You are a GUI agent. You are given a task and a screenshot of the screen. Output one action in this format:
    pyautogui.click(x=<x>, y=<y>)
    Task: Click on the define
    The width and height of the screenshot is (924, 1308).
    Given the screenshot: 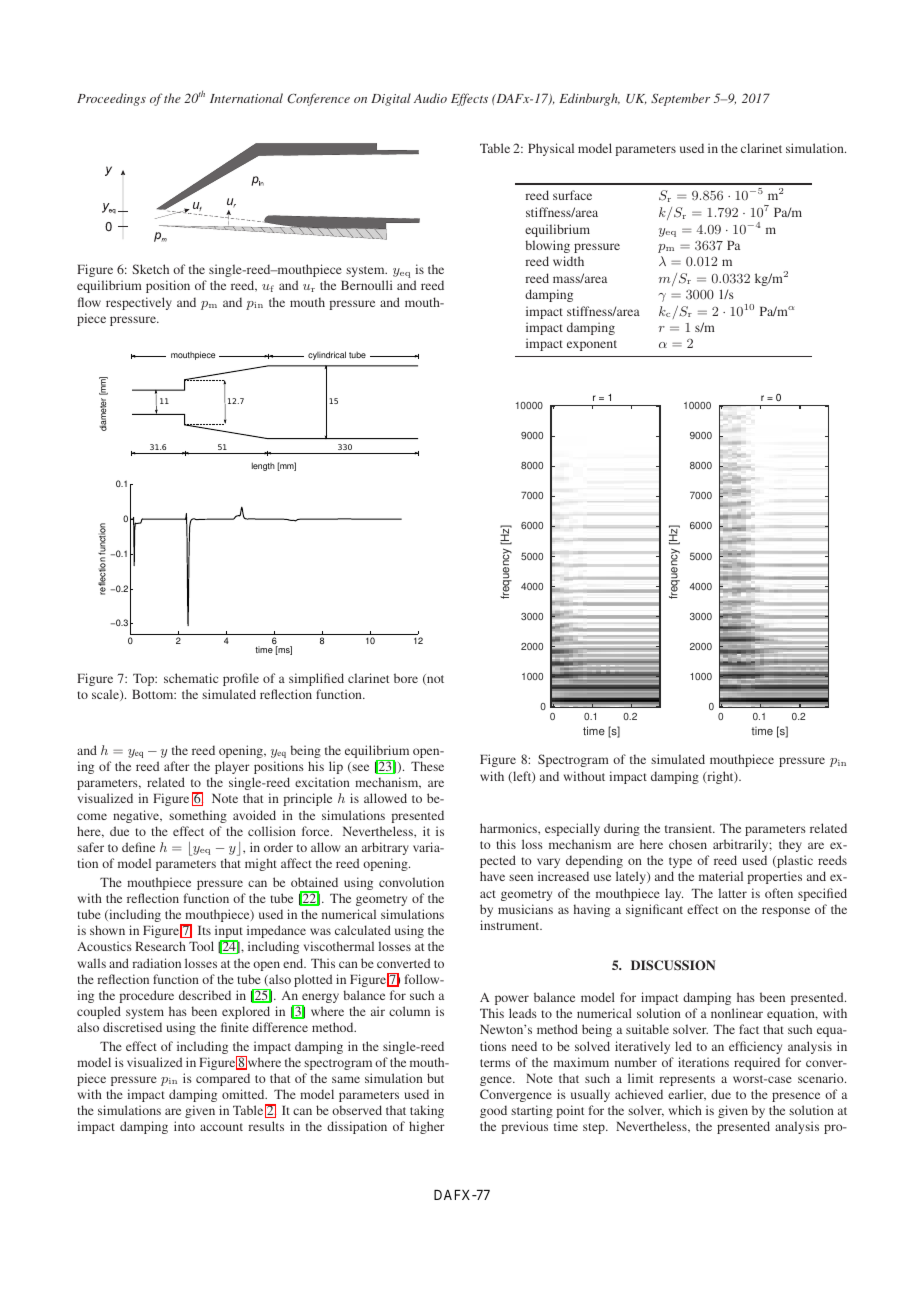 What is the action you would take?
    pyautogui.click(x=138, y=847)
